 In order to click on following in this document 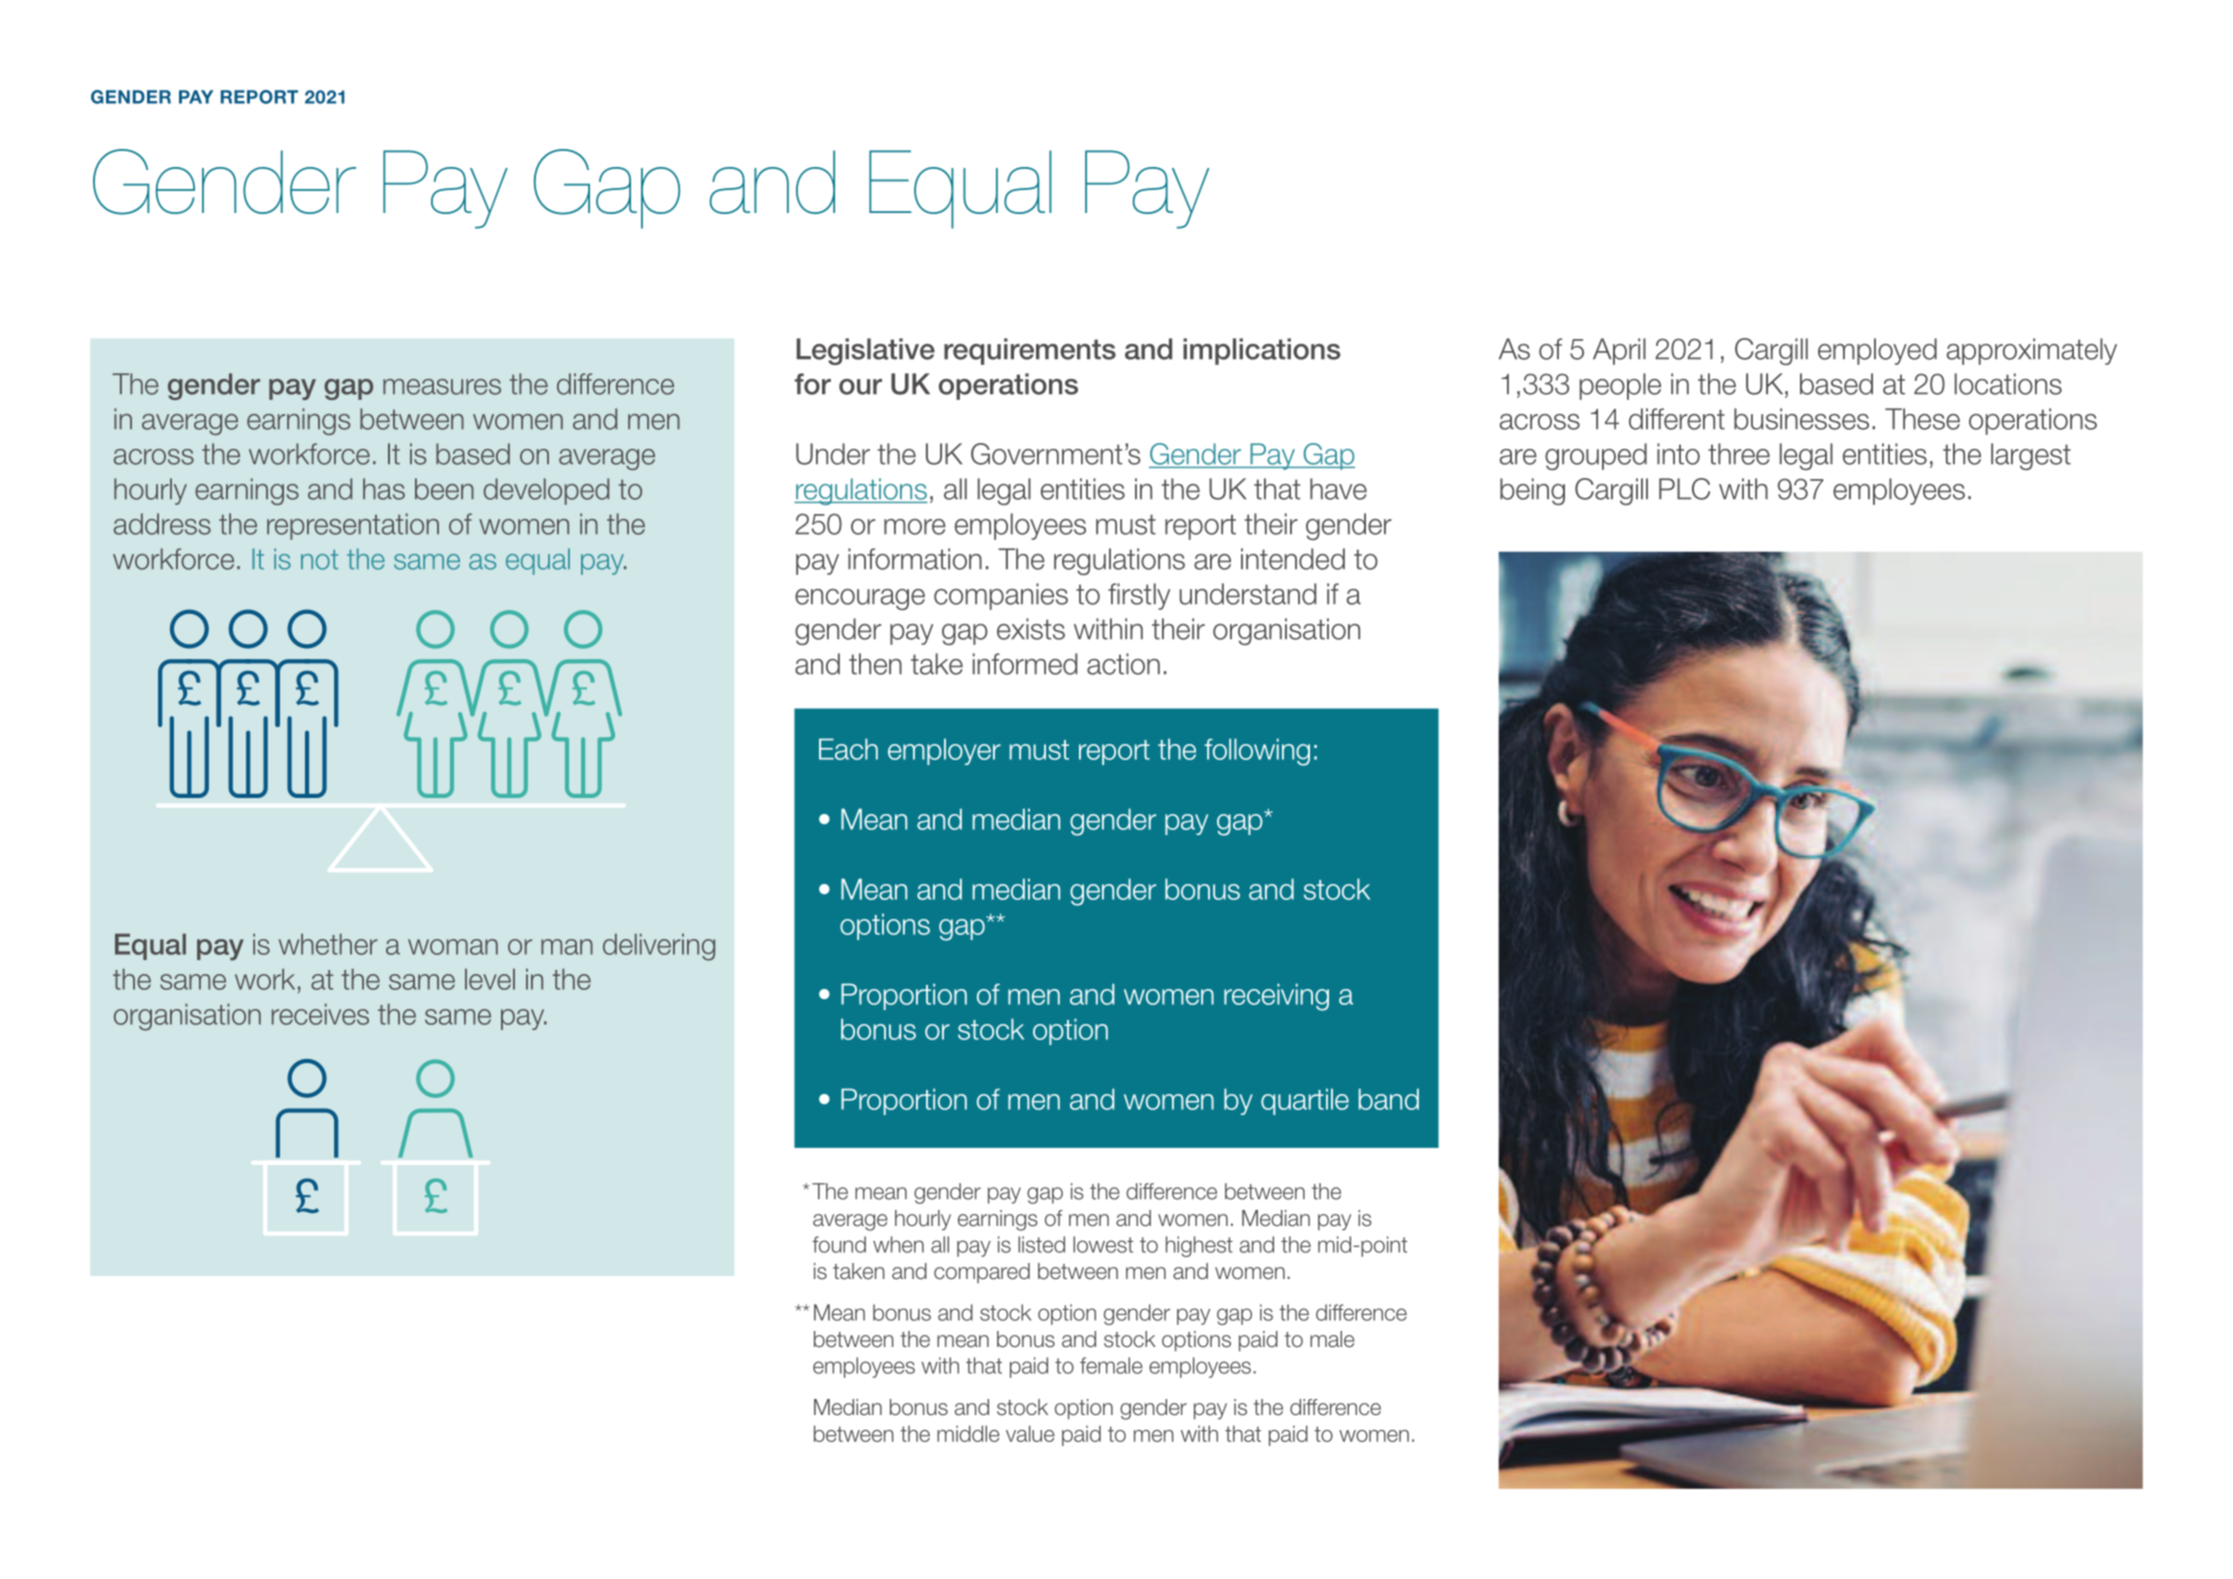, I will do `click(1257, 752)`.
